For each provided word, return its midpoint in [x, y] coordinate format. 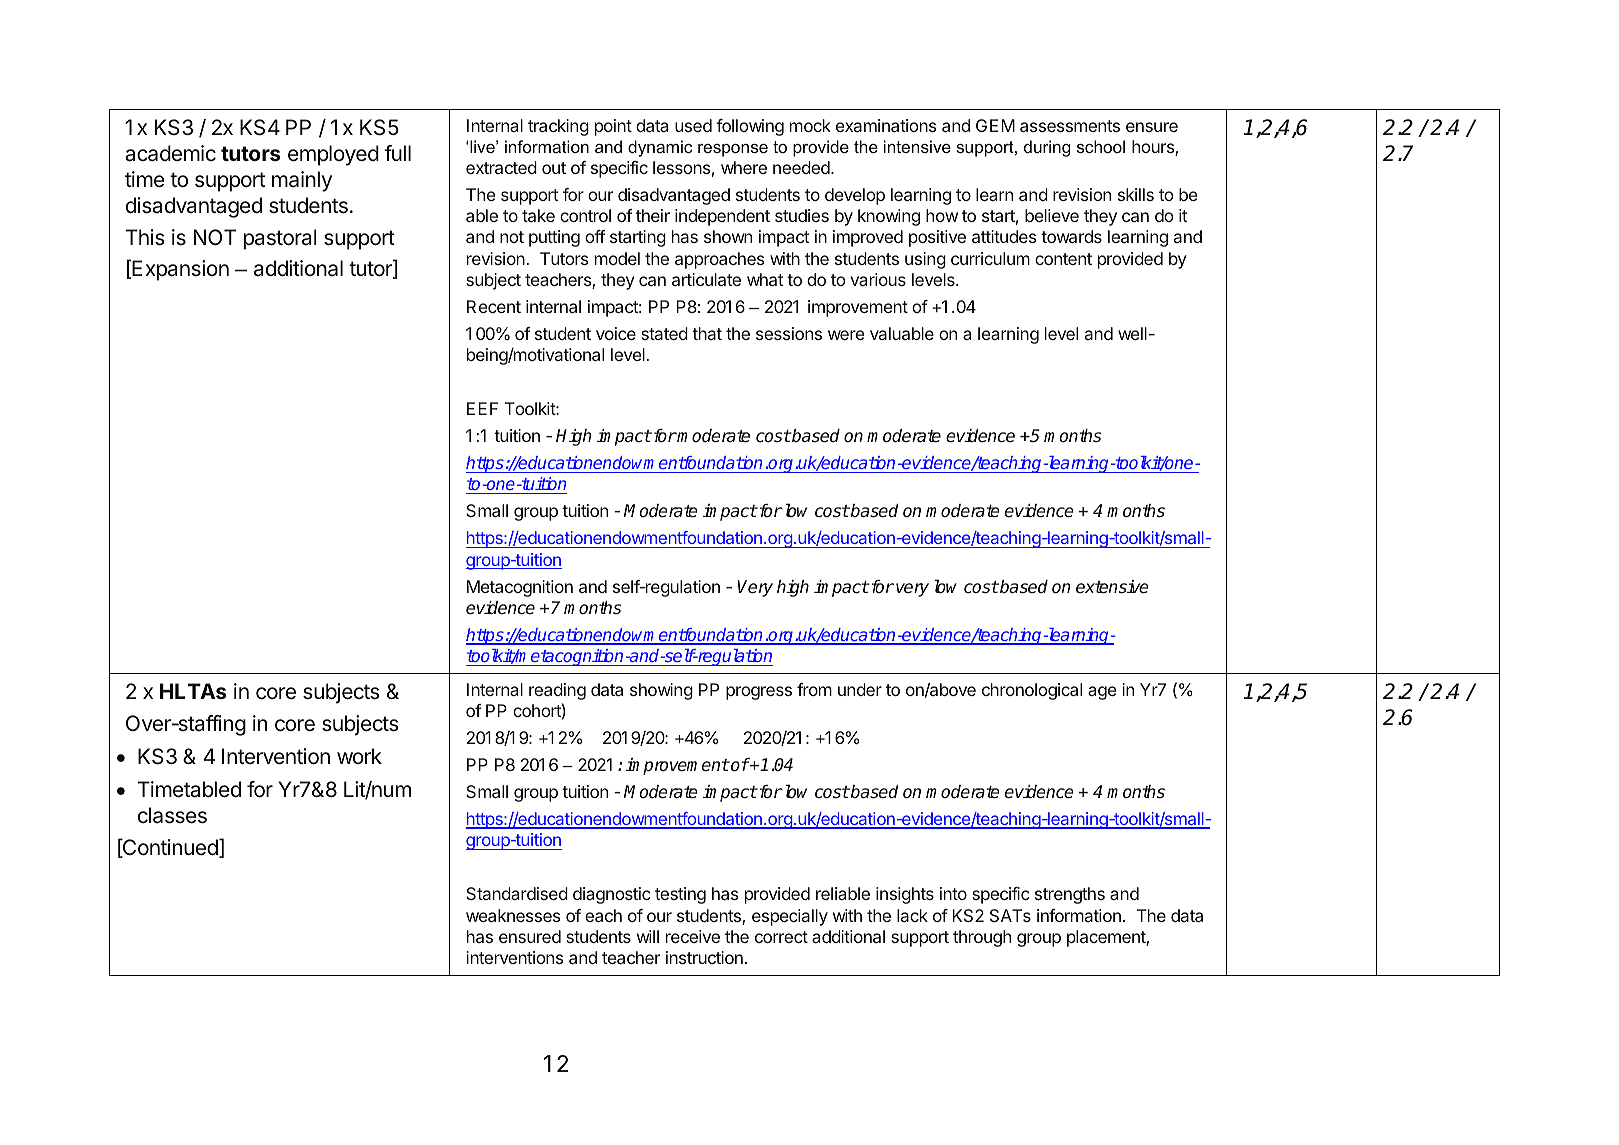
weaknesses [513, 915]
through [982, 938]
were [846, 335]
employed [333, 155]
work [359, 756]
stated [664, 333]
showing [661, 691]
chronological [1032, 691]
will [648, 936]
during [1047, 148]
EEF [482, 408]
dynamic [660, 148]
